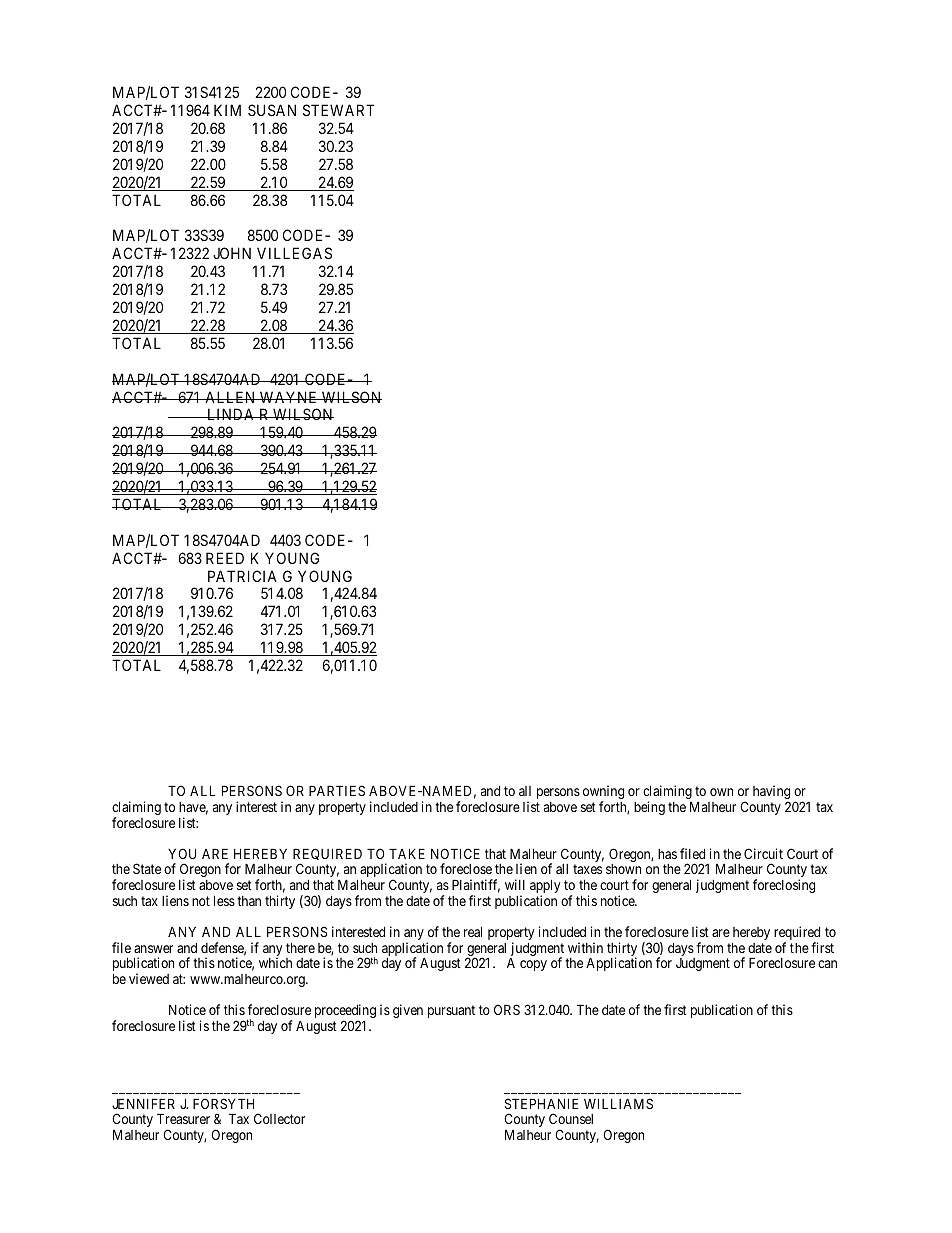 The width and height of the page is (952, 1233). What do you see at coordinates (289, 397) in the page?
I see `WAYNE` at bounding box center [289, 397].
